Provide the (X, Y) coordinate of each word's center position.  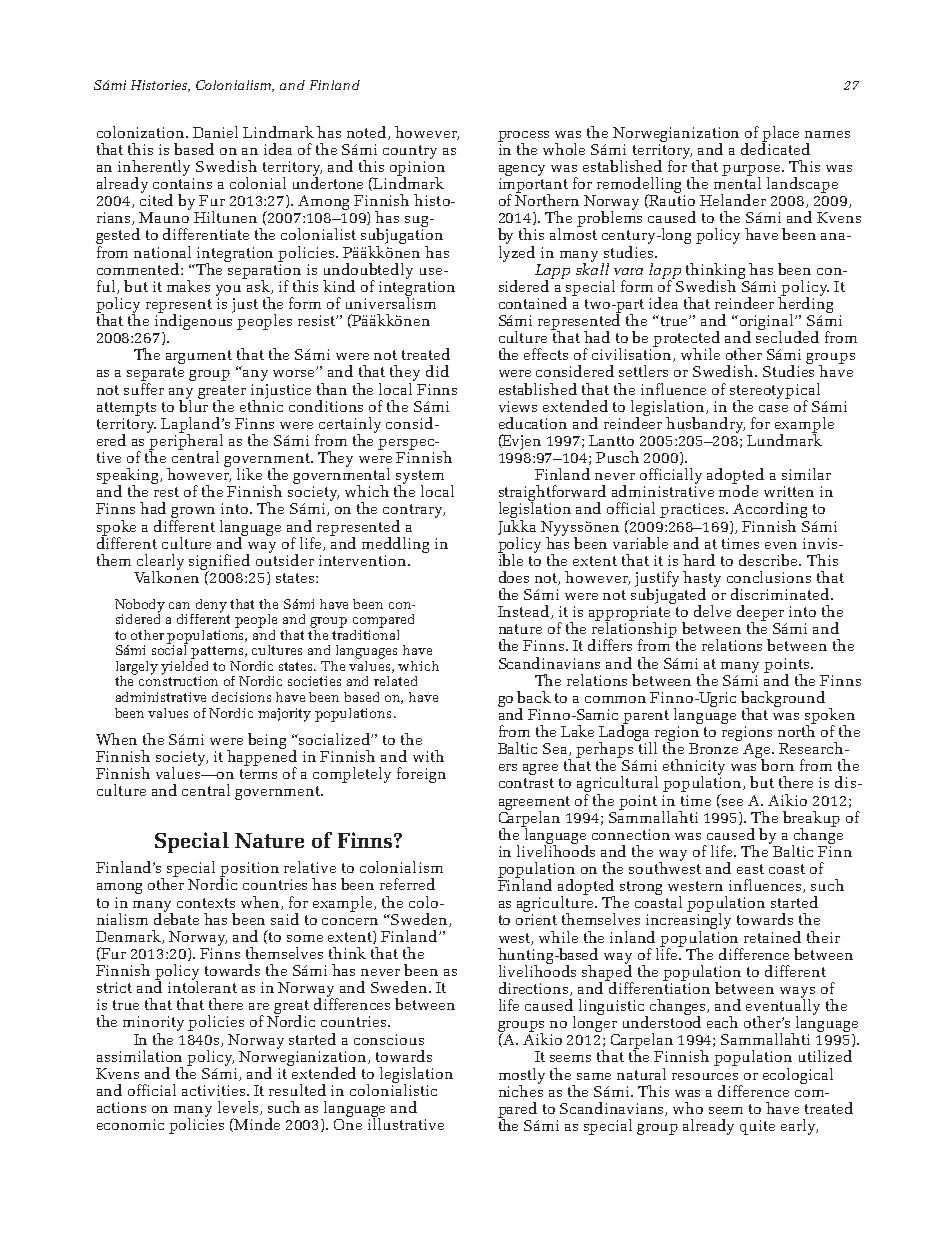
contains (182, 183)
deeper (762, 614)
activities (215, 1090)
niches (521, 1090)
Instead (525, 612)
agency (522, 170)
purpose (752, 171)
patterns (218, 652)
